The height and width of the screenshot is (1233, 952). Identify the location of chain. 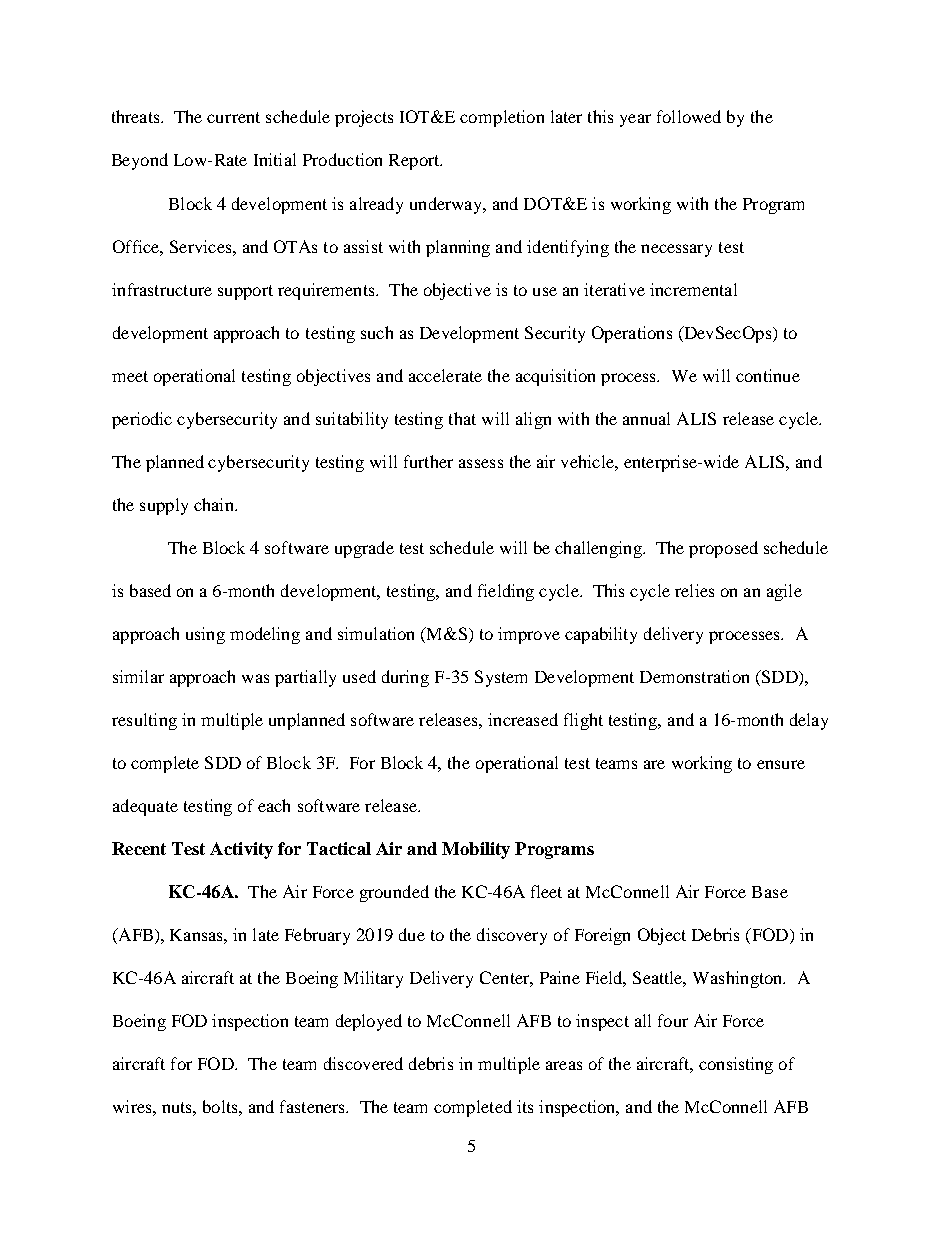
(215, 504).
